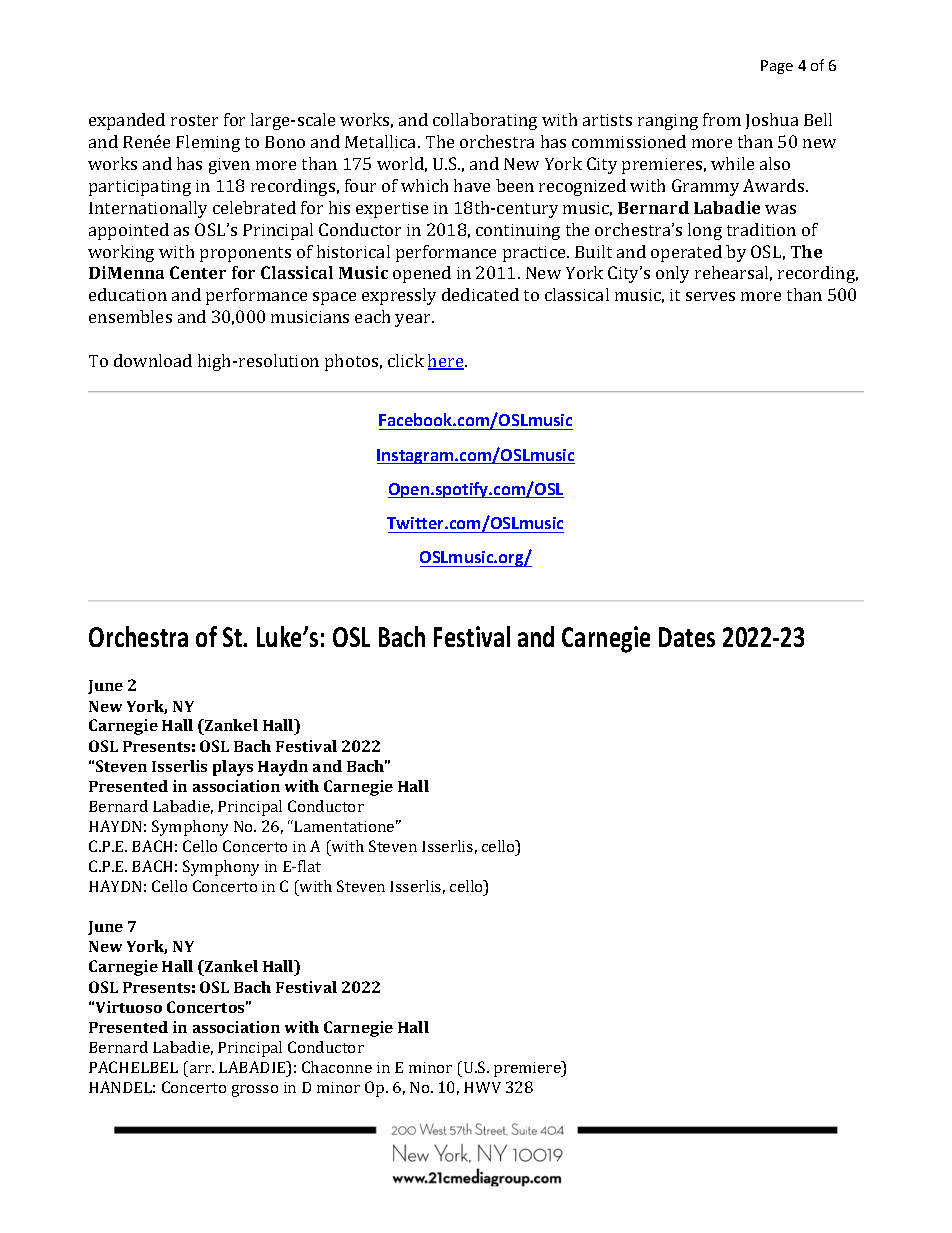 The image size is (952, 1233). What do you see at coordinates (198, 272) in the document?
I see `Center` at bounding box center [198, 272].
